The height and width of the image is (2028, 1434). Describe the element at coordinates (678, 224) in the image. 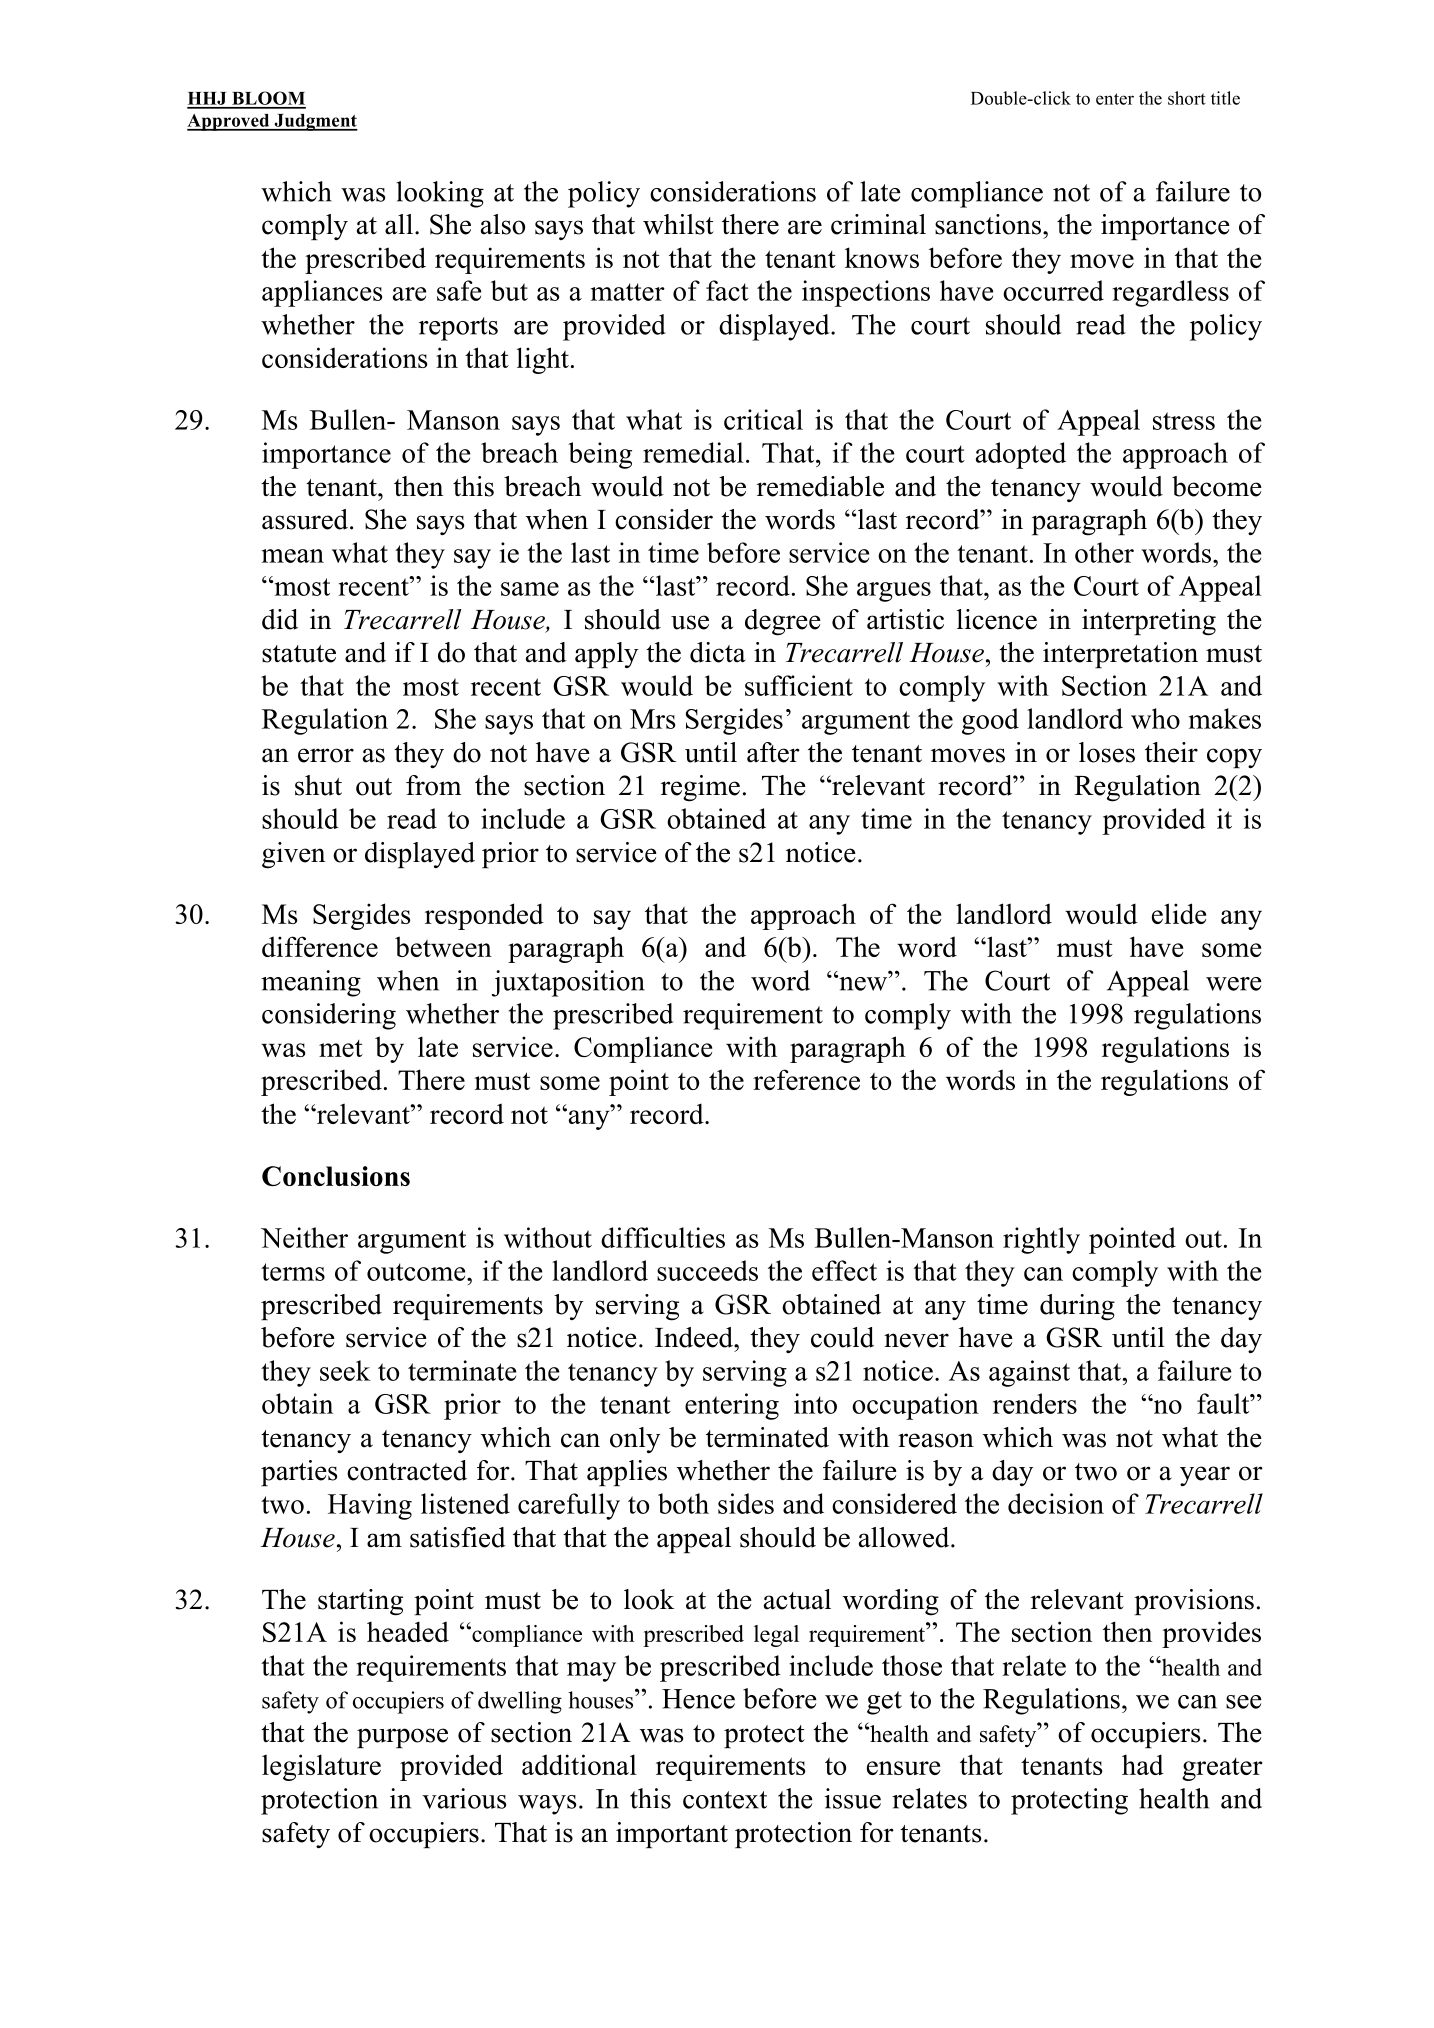

I see `whilst` at that location.
